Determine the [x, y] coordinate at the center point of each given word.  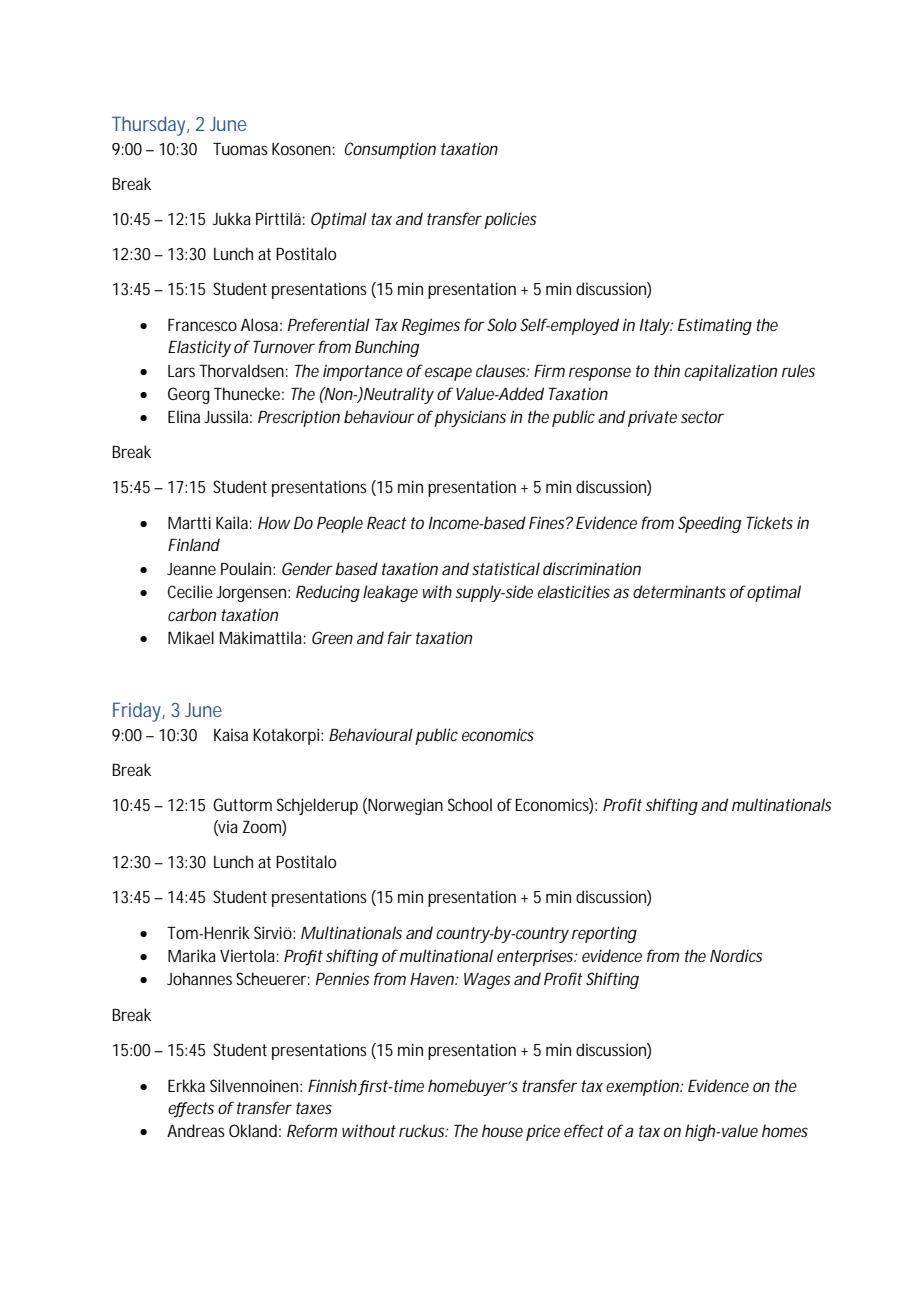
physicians [470, 418]
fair [399, 637]
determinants [679, 591]
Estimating [715, 326]
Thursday [148, 126]
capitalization [730, 372]
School [470, 804]
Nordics [736, 955]
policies [510, 220]
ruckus [422, 1130]
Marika [192, 955]
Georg [189, 395]
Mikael [191, 637]
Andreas [196, 1130]
